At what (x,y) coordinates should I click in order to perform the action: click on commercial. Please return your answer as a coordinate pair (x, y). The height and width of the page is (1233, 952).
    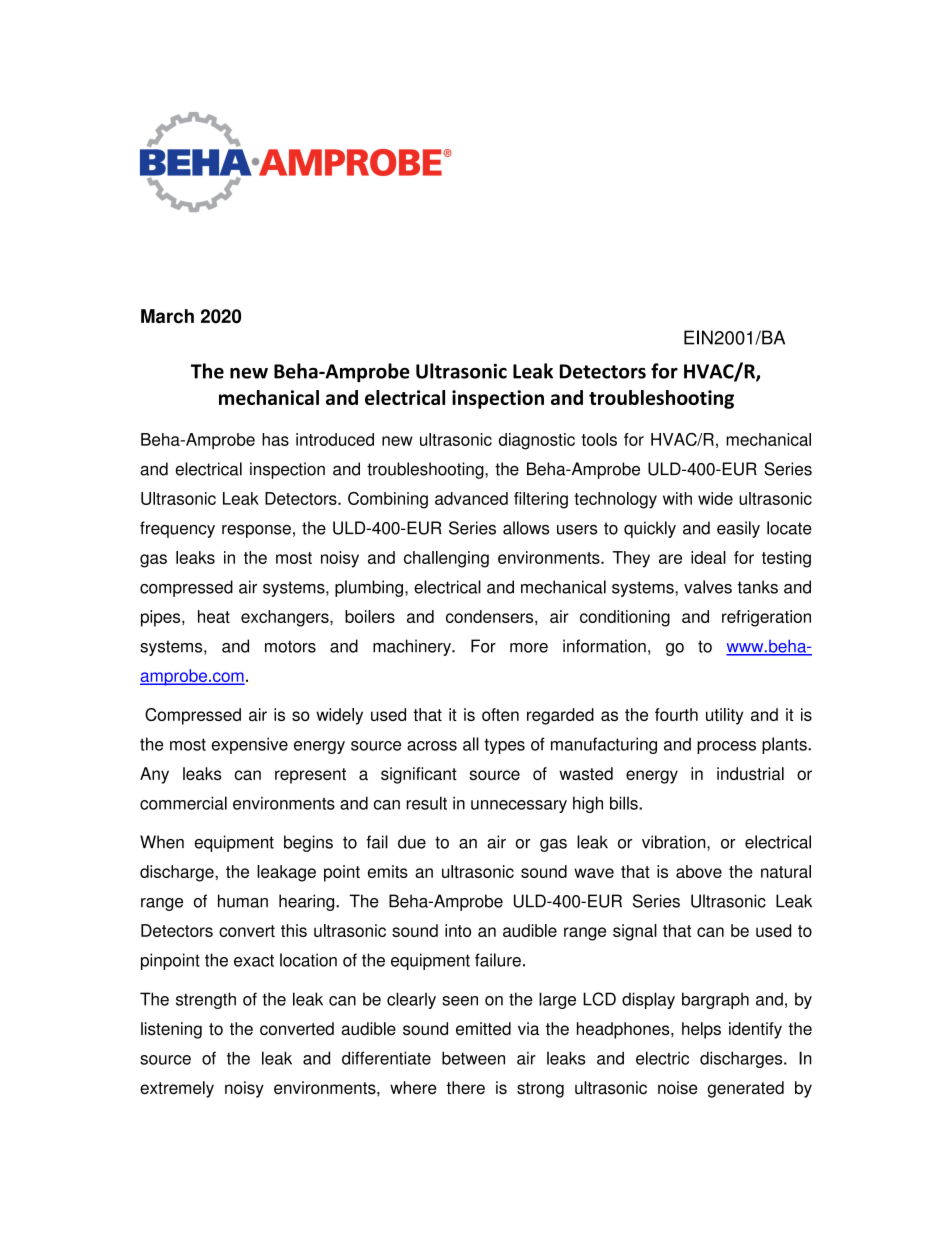
    Looking at the image, I should click on (183, 803).
